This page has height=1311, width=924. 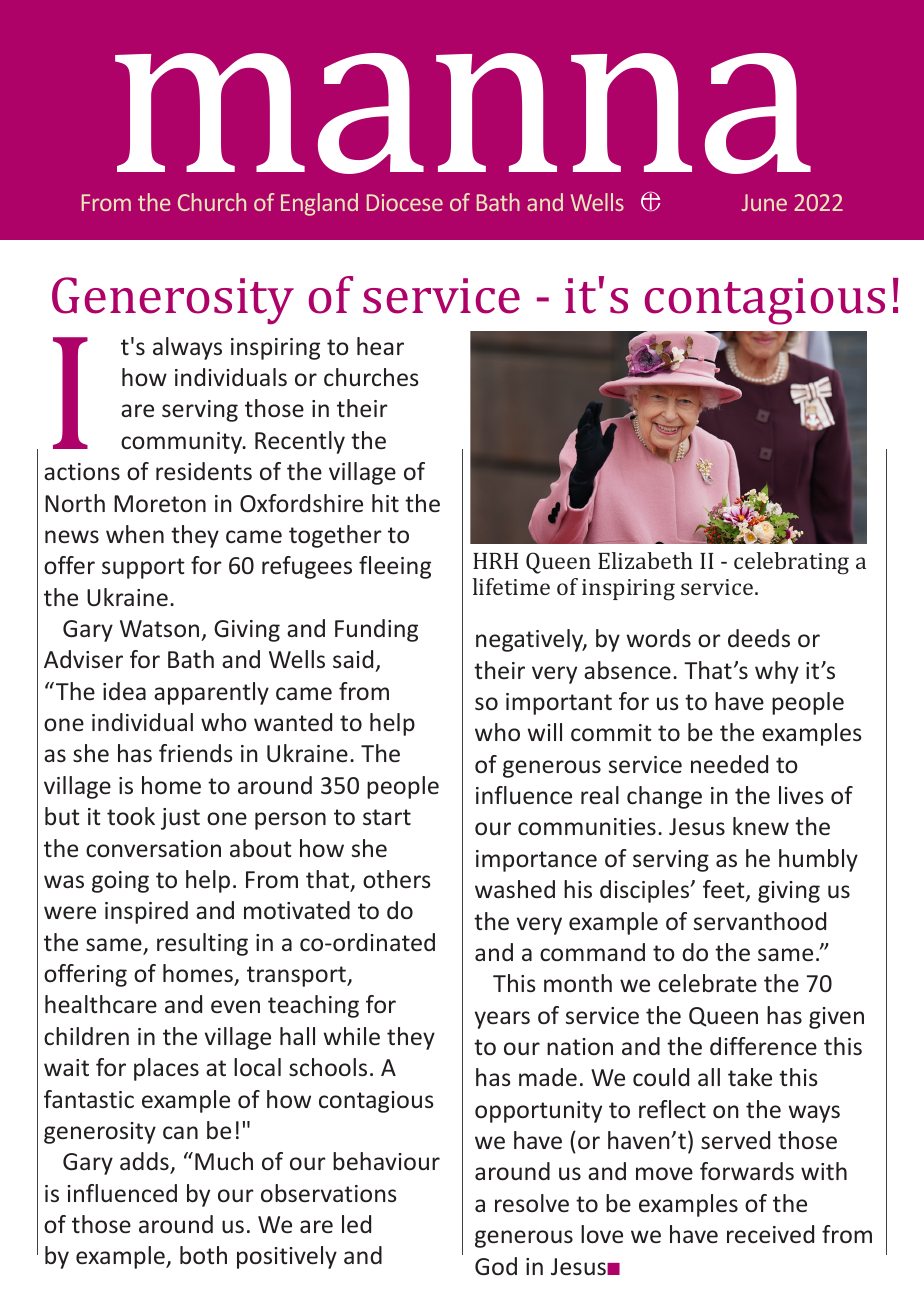 I want to click on England, so click(x=319, y=204).
